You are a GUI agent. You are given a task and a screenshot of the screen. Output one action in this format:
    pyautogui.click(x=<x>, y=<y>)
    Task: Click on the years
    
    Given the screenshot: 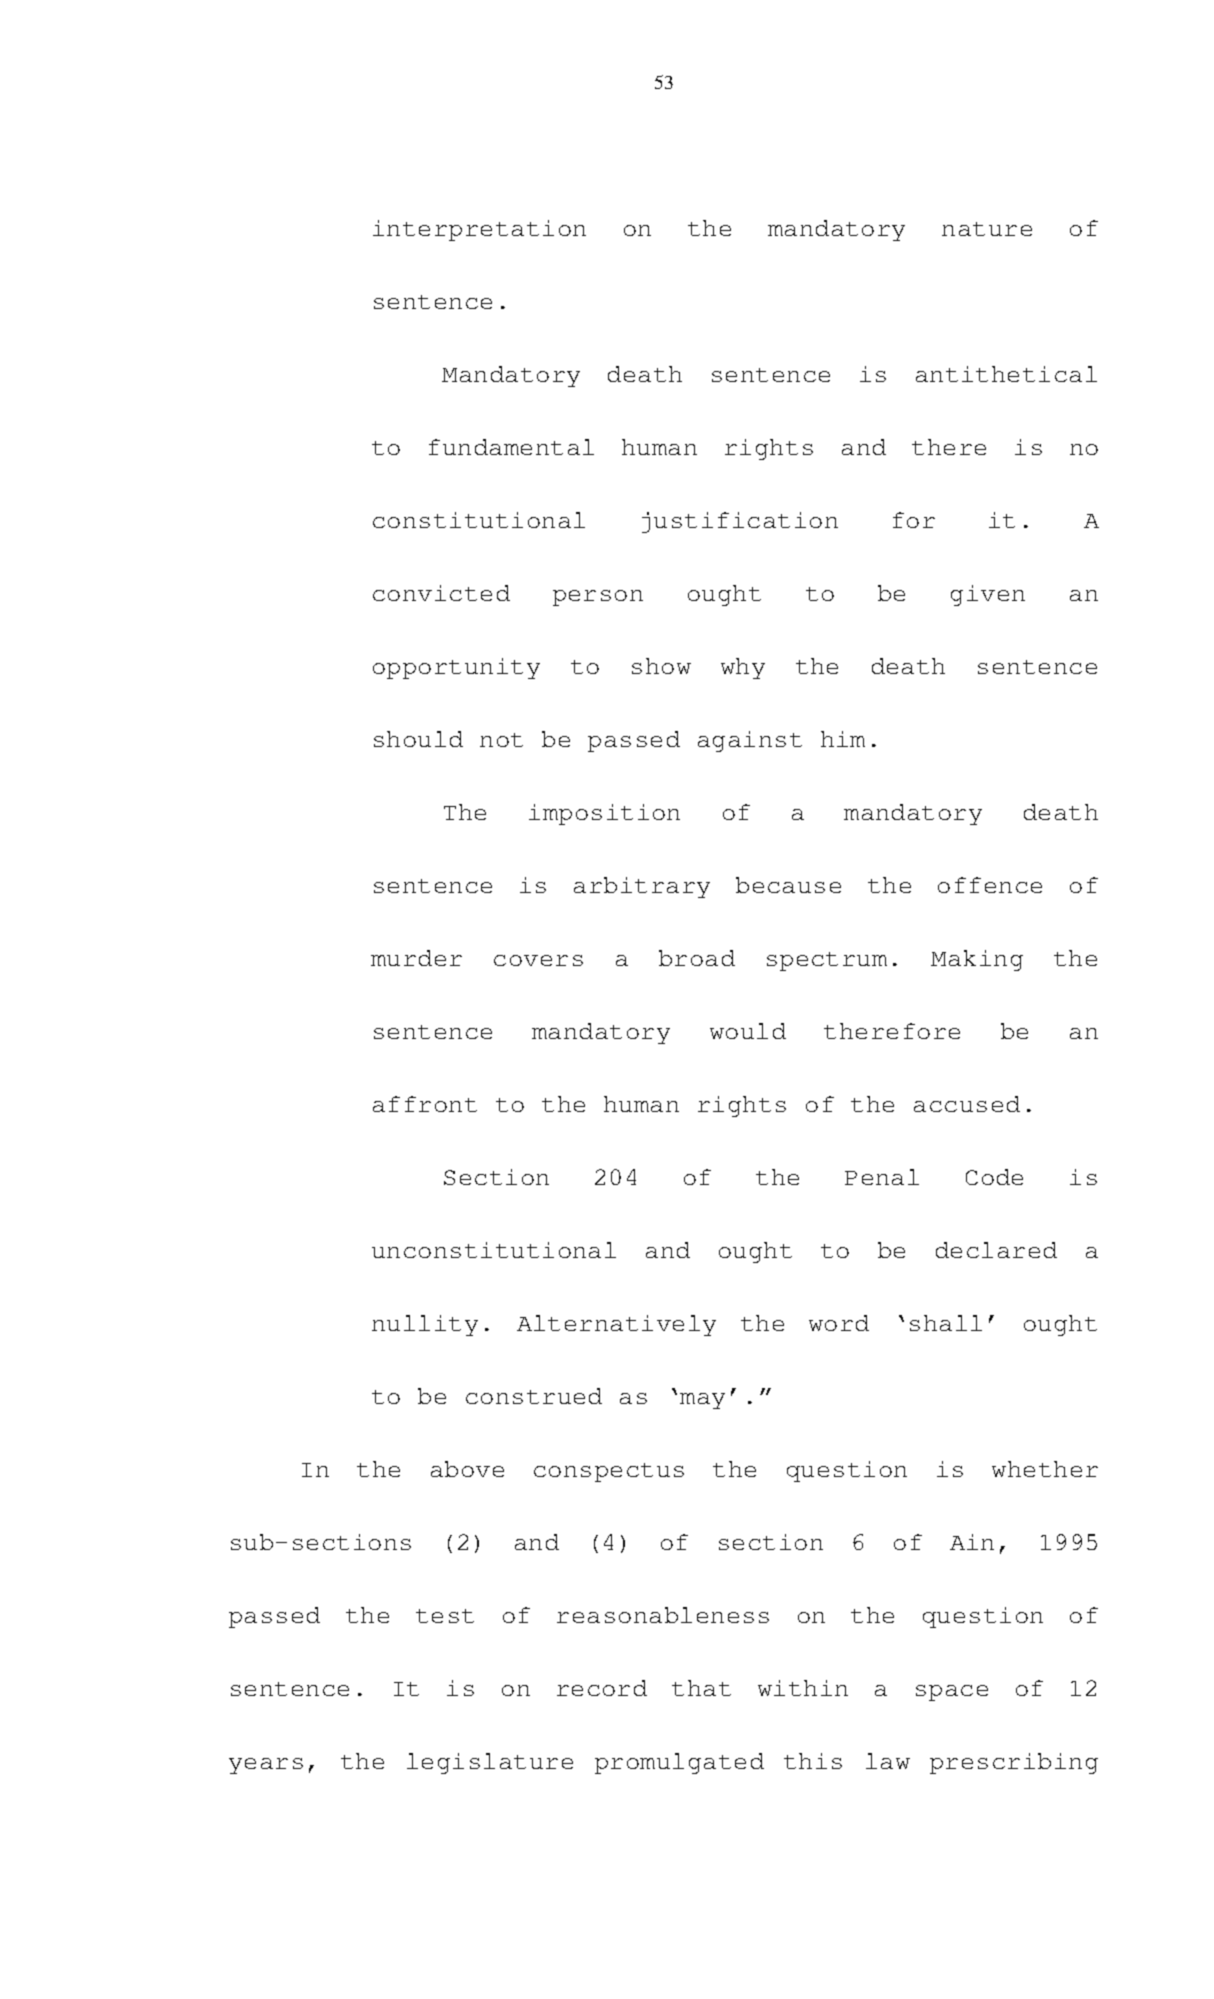 What is the action you would take?
    pyautogui.click(x=266, y=1766)
